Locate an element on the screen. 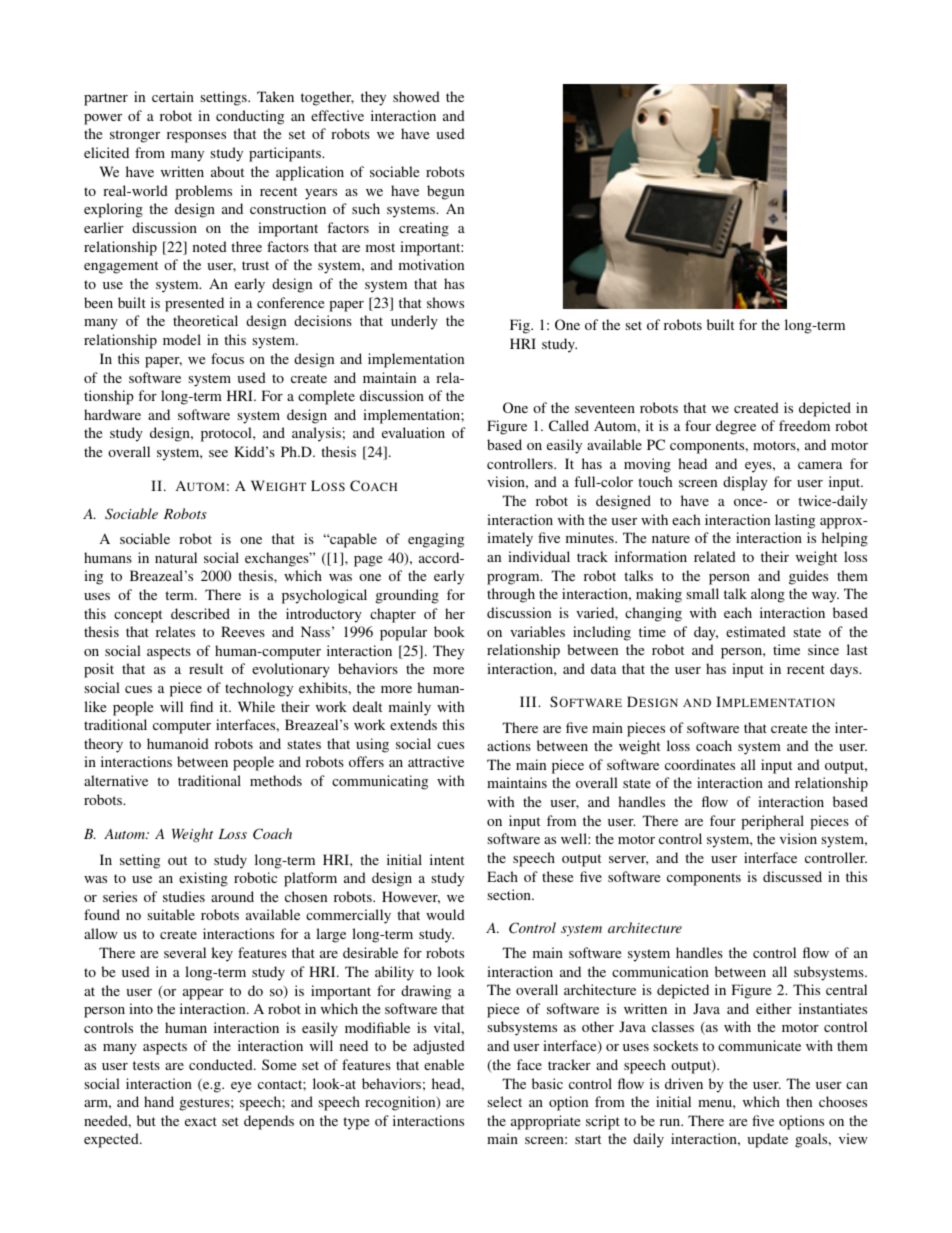 This screenshot has height=1233, width=952. showed is located at coordinates (416, 96).
